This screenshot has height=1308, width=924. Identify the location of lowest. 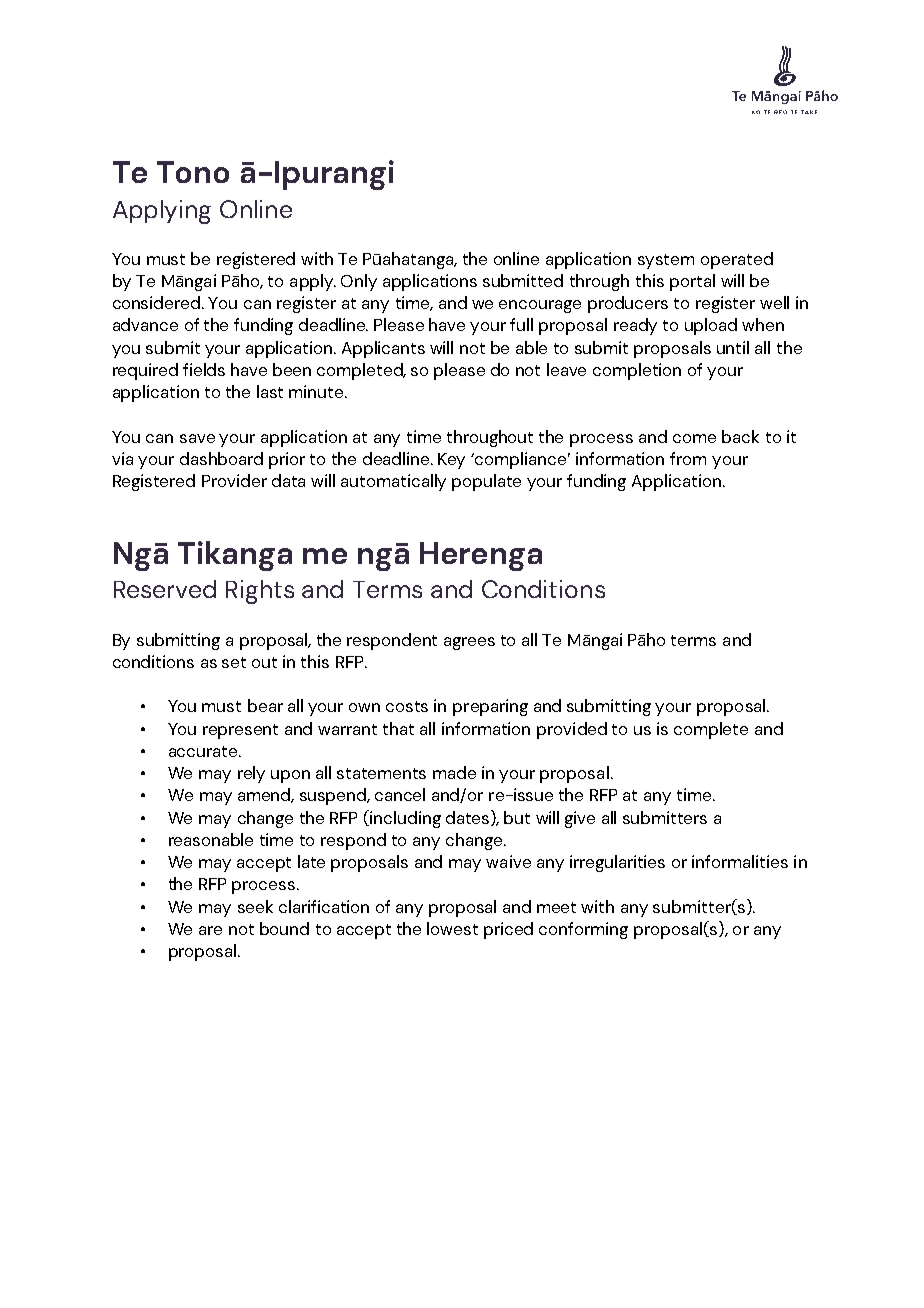
(452, 928).
